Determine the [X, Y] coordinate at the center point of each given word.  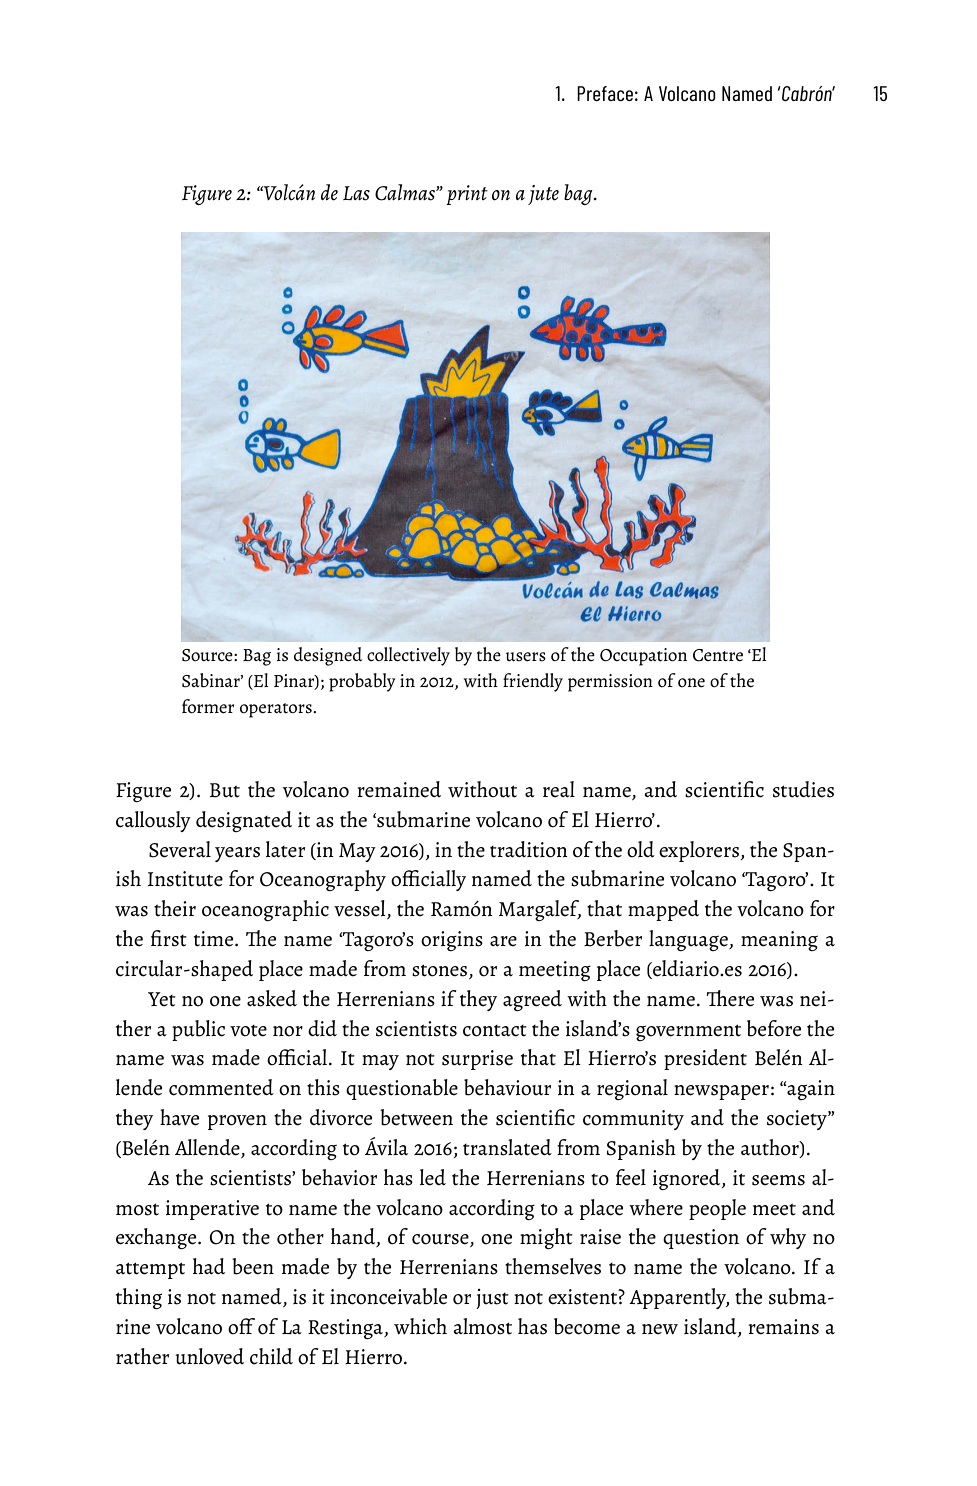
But [225, 790]
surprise [477, 1060]
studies [803, 789]
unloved [209, 1356]
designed [328, 656]
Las [356, 193]
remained [399, 789]
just [492, 1299]
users [526, 657]
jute [543, 195]
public [198, 1030]
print [467, 195]
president [705, 1059]
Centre [718, 655]
